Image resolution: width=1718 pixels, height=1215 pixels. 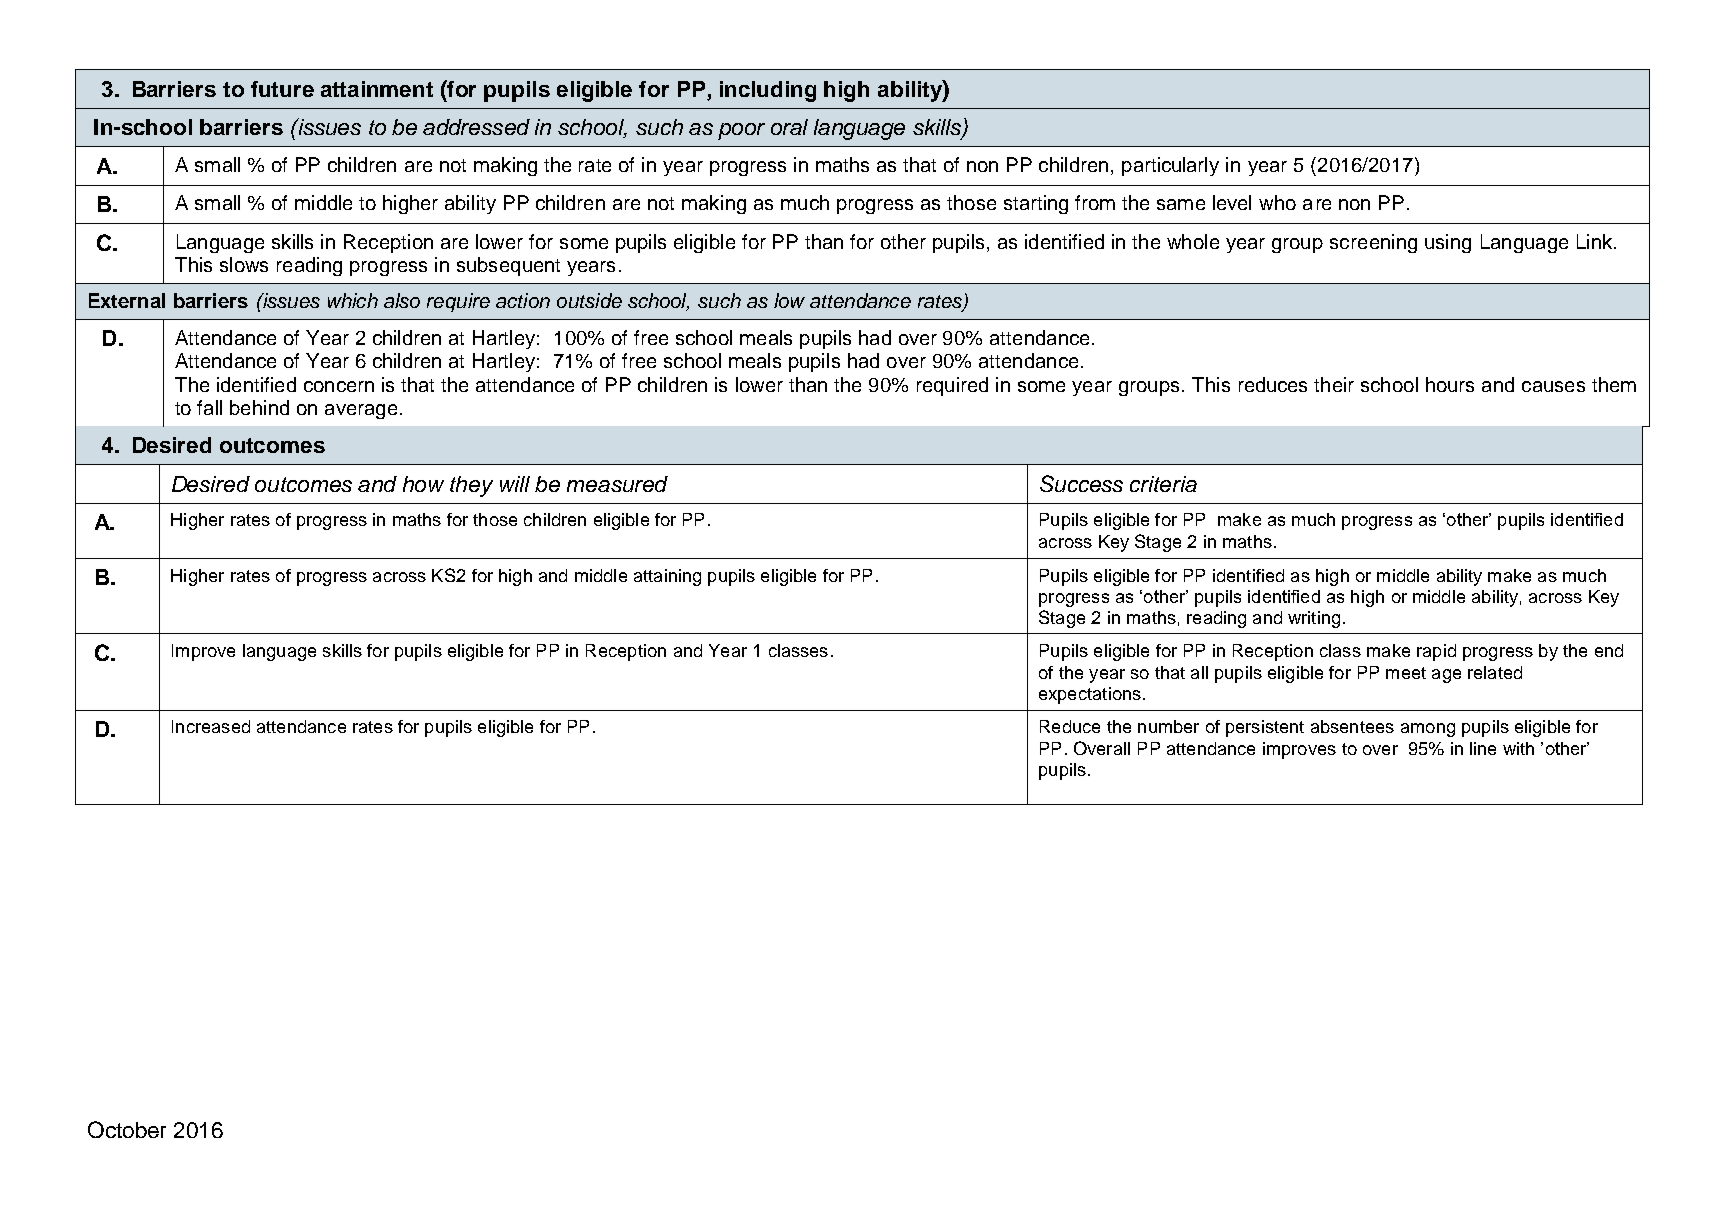 What do you see at coordinates (1450, 384) in the screenshot?
I see `hours` at bounding box center [1450, 384].
